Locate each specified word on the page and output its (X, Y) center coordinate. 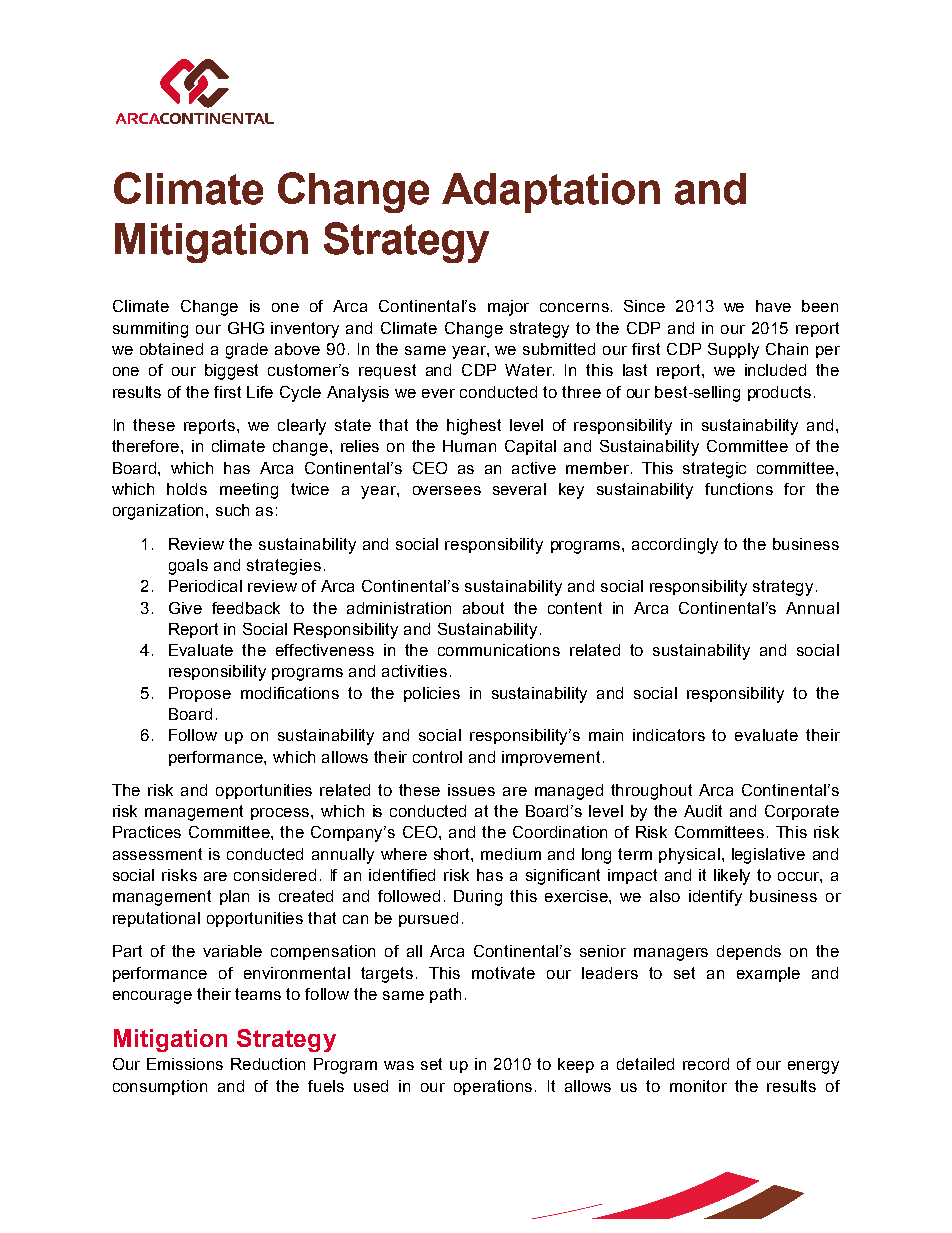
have (773, 306)
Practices (147, 832)
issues (471, 790)
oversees (447, 490)
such (232, 510)
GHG (246, 328)
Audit (703, 811)
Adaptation (551, 193)
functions (739, 489)
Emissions (185, 1064)
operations (495, 1087)
